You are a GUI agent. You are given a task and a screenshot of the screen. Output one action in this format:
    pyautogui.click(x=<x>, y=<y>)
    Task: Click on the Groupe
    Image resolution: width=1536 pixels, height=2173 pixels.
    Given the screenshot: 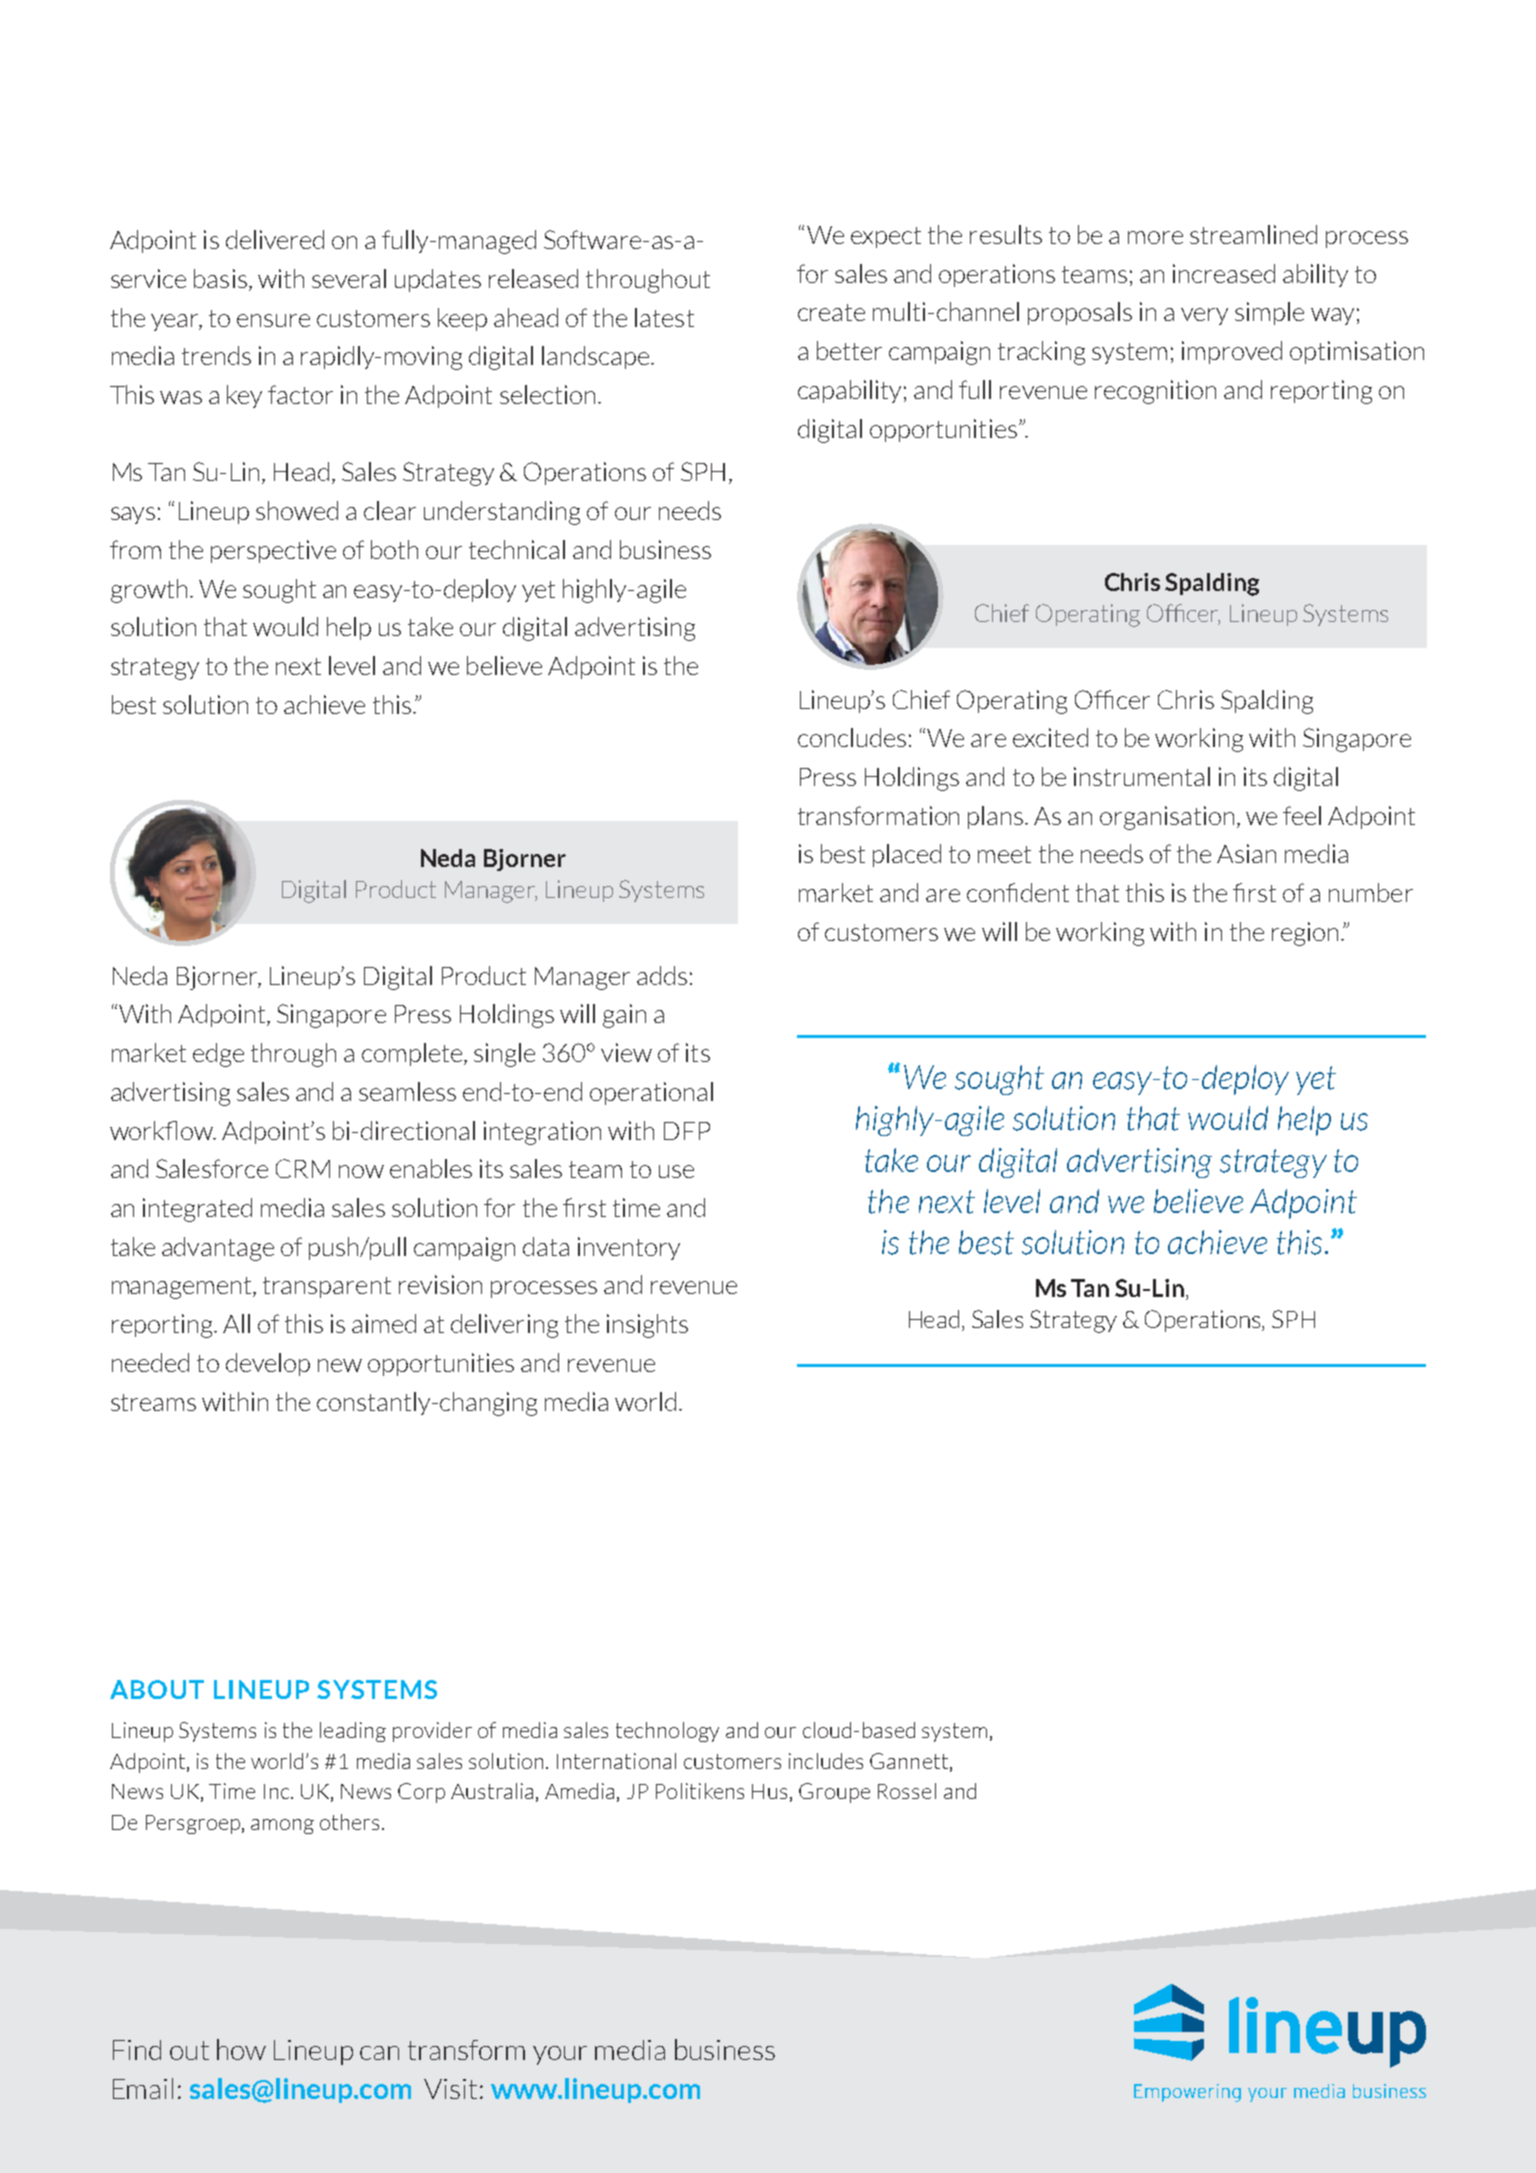 What is the action you would take?
    pyautogui.click(x=834, y=1793)
